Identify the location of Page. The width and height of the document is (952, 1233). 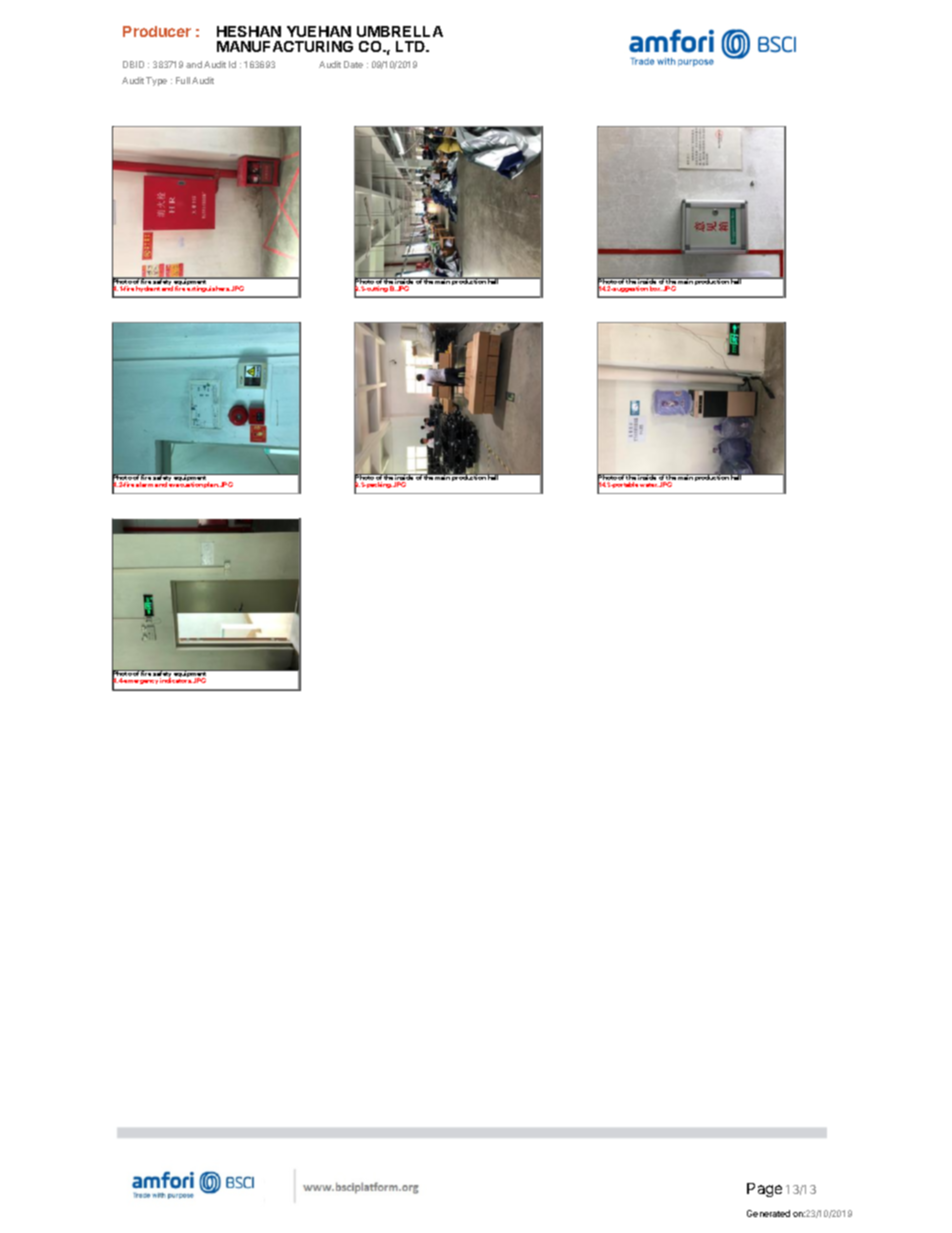
(764, 1190).
